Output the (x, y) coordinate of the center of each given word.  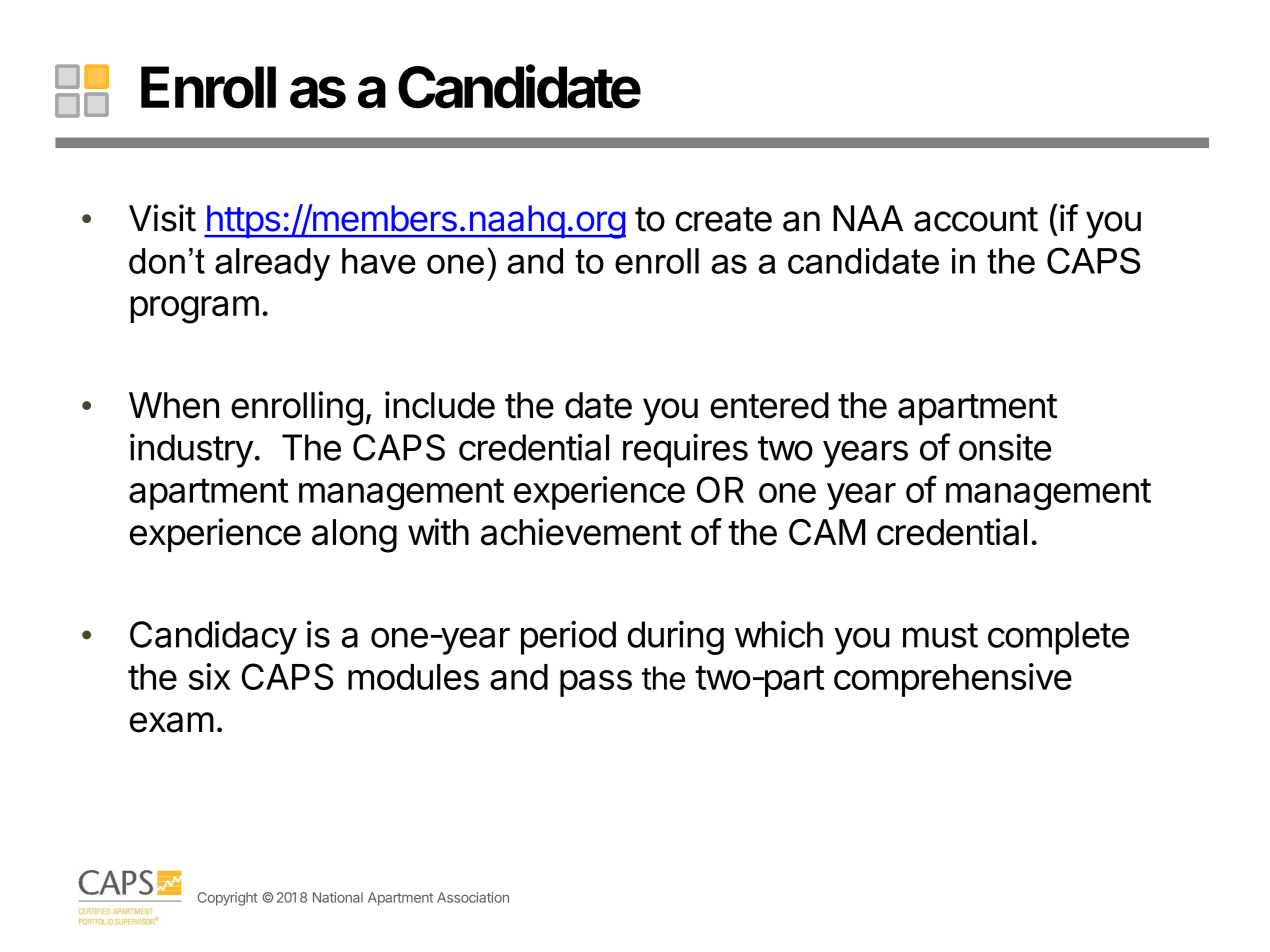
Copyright (227, 899)
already (272, 264)
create (724, 219)
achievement (581, 532)
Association (473, 897)
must (940, 635)
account (976, 219)
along (354, 536)
